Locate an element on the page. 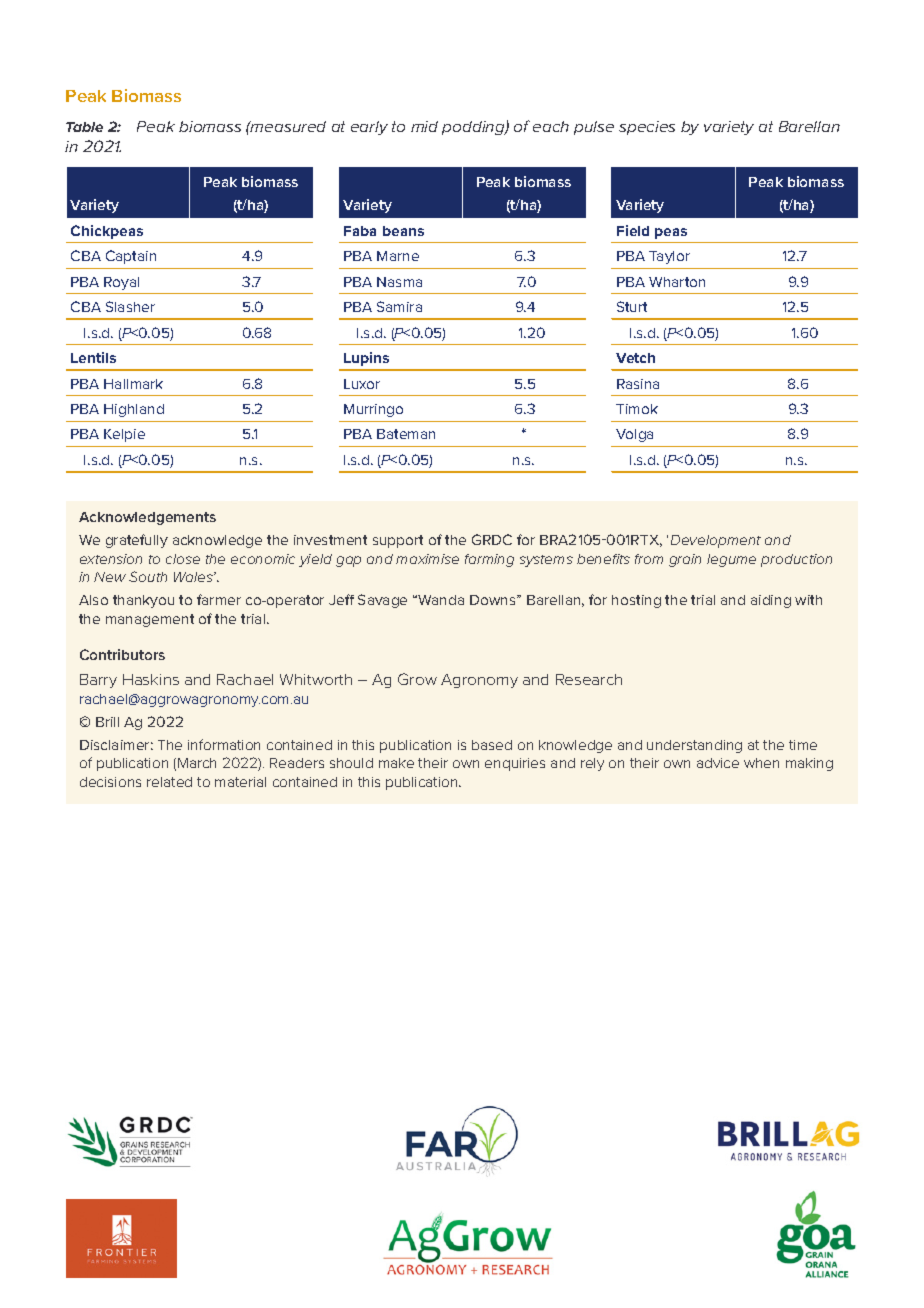 This document has height=1308, width=924. management is located at coordinates (150, 620).
